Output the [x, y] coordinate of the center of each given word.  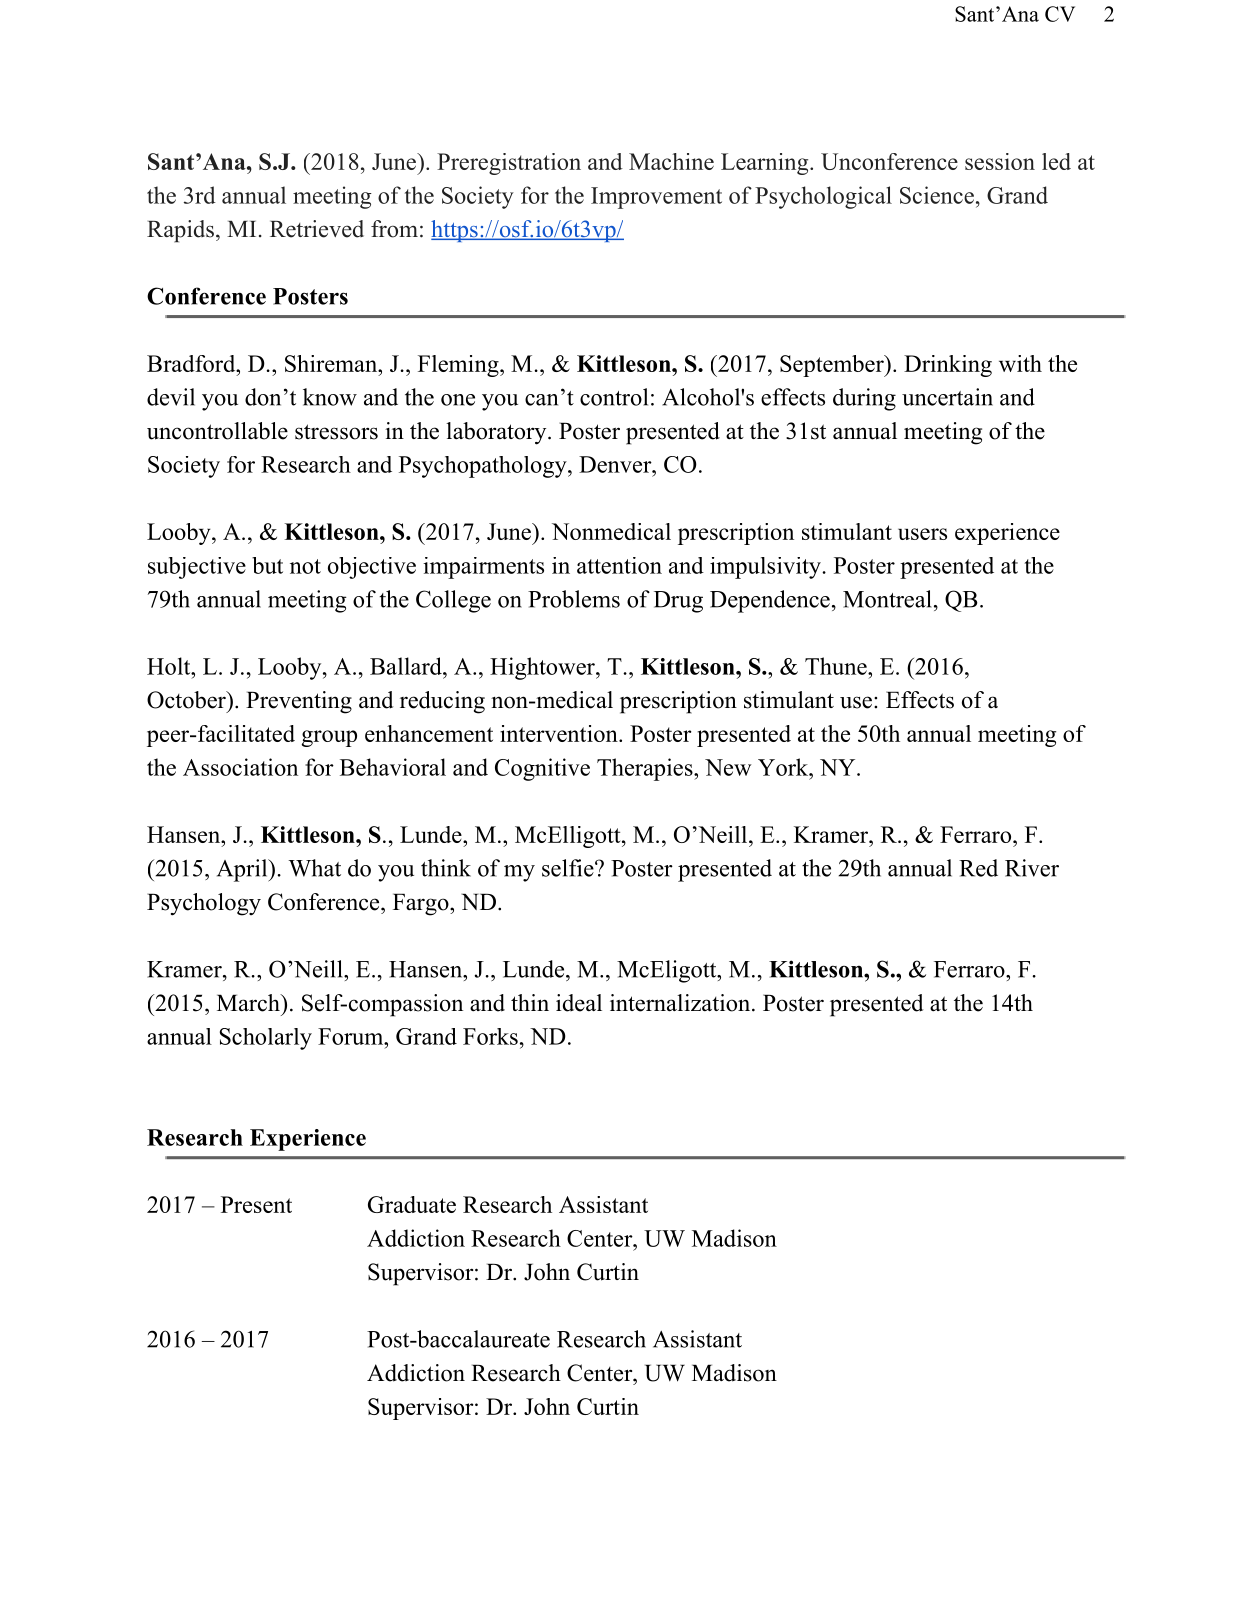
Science [937, 195]
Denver [616, 464]
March [249, 1003]
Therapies [645, 769]
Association [240, 767]
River [1032, 868]
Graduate [412, 1204]
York [784, 767]
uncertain [947, 397]
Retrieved [317, 229]
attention [619, 565]
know [330, 397]
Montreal [887, 599]
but [267, 565]
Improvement [656, 198]
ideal [579, 1003]
